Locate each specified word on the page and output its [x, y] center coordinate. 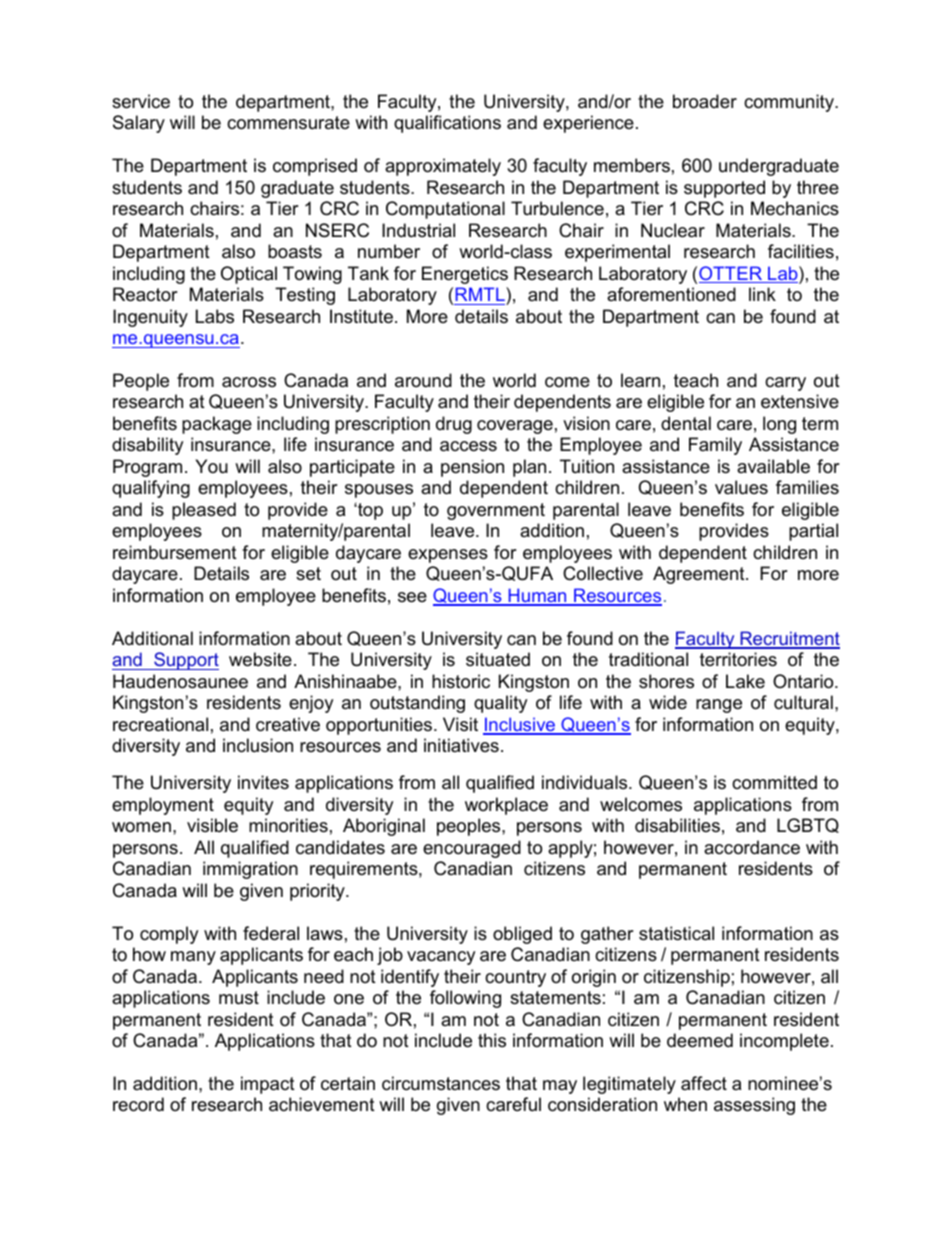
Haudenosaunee [180, 681]
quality [500, 704]
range [719, 706]
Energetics [465, 275]
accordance [752, 847]
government [496, 511]
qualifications [447, 124]
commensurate [288, 122]
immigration [250, 870]
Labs [215, 316]
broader [705, 101]
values [741, 487]
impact [268, 1085]
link [762, 294]
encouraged [472, 849]
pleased [204, 511]
